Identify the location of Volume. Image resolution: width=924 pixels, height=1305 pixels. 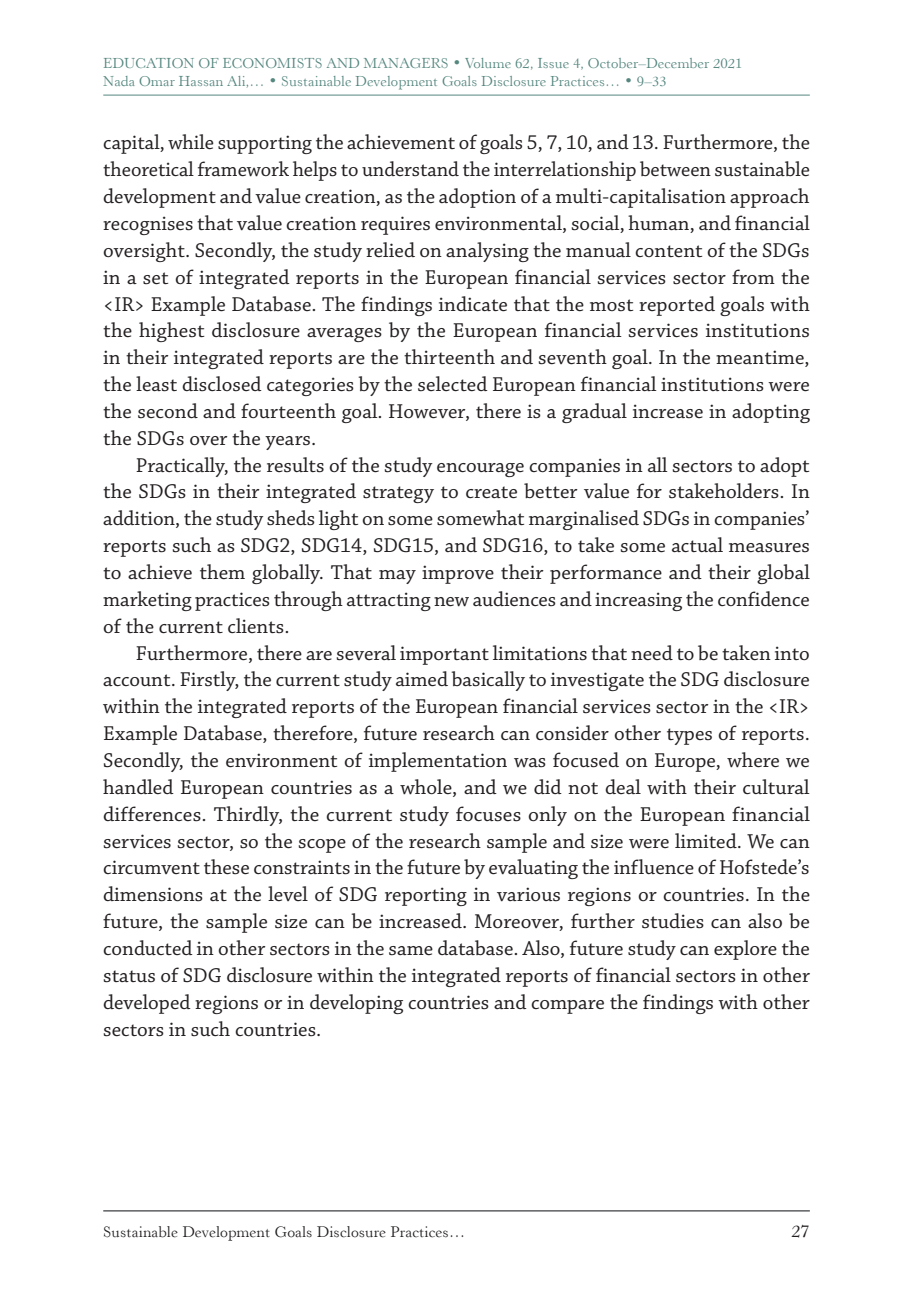
(488, 63).
